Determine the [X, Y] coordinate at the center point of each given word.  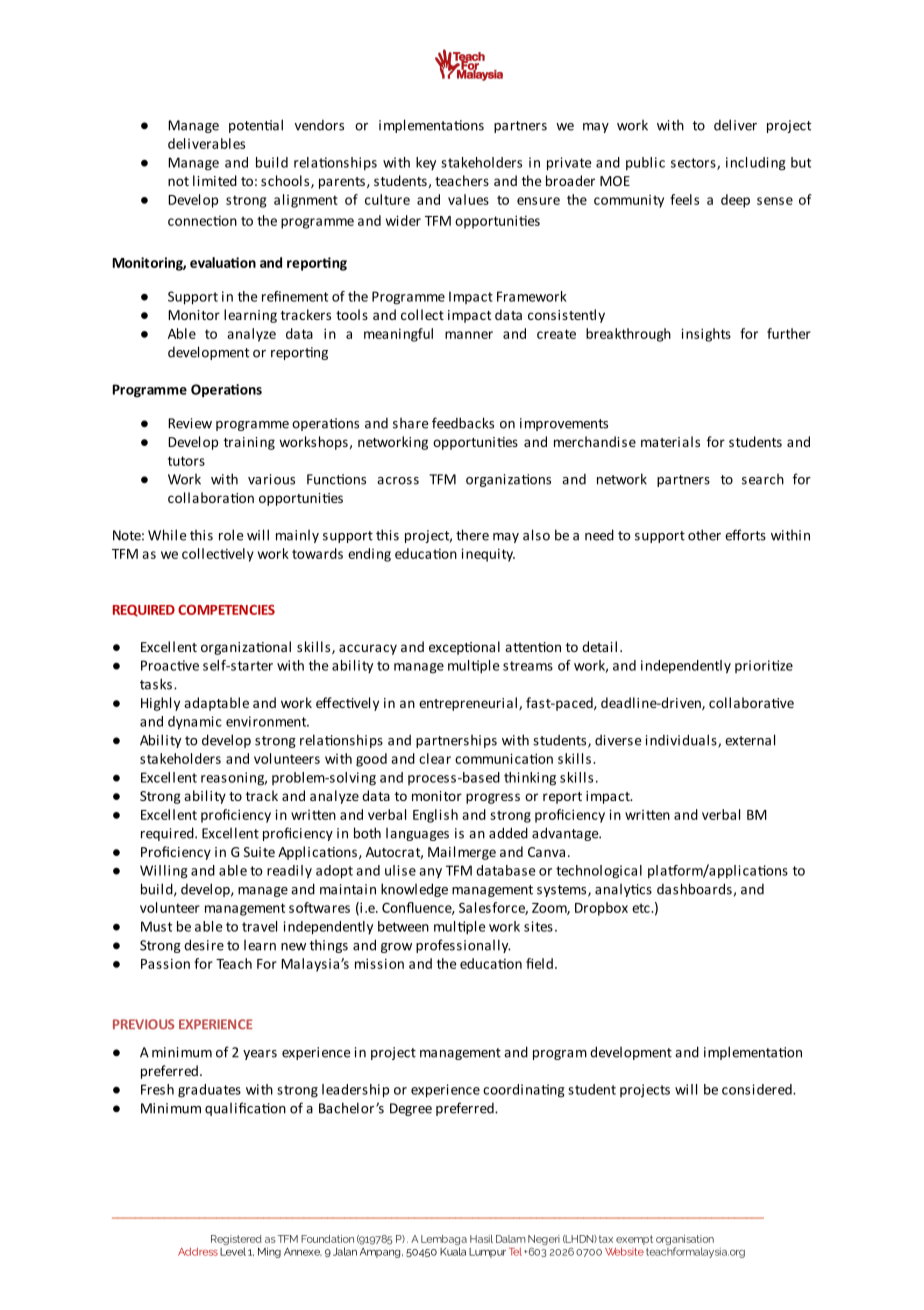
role [231, 535]
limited [215, 180]
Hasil [481, 1239]
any [430, 873]
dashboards [694, 889]
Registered [236, 1241]
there [472, 535]
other [704, 535]
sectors [694, 164]
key [426, 163]
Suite [259, 852]
